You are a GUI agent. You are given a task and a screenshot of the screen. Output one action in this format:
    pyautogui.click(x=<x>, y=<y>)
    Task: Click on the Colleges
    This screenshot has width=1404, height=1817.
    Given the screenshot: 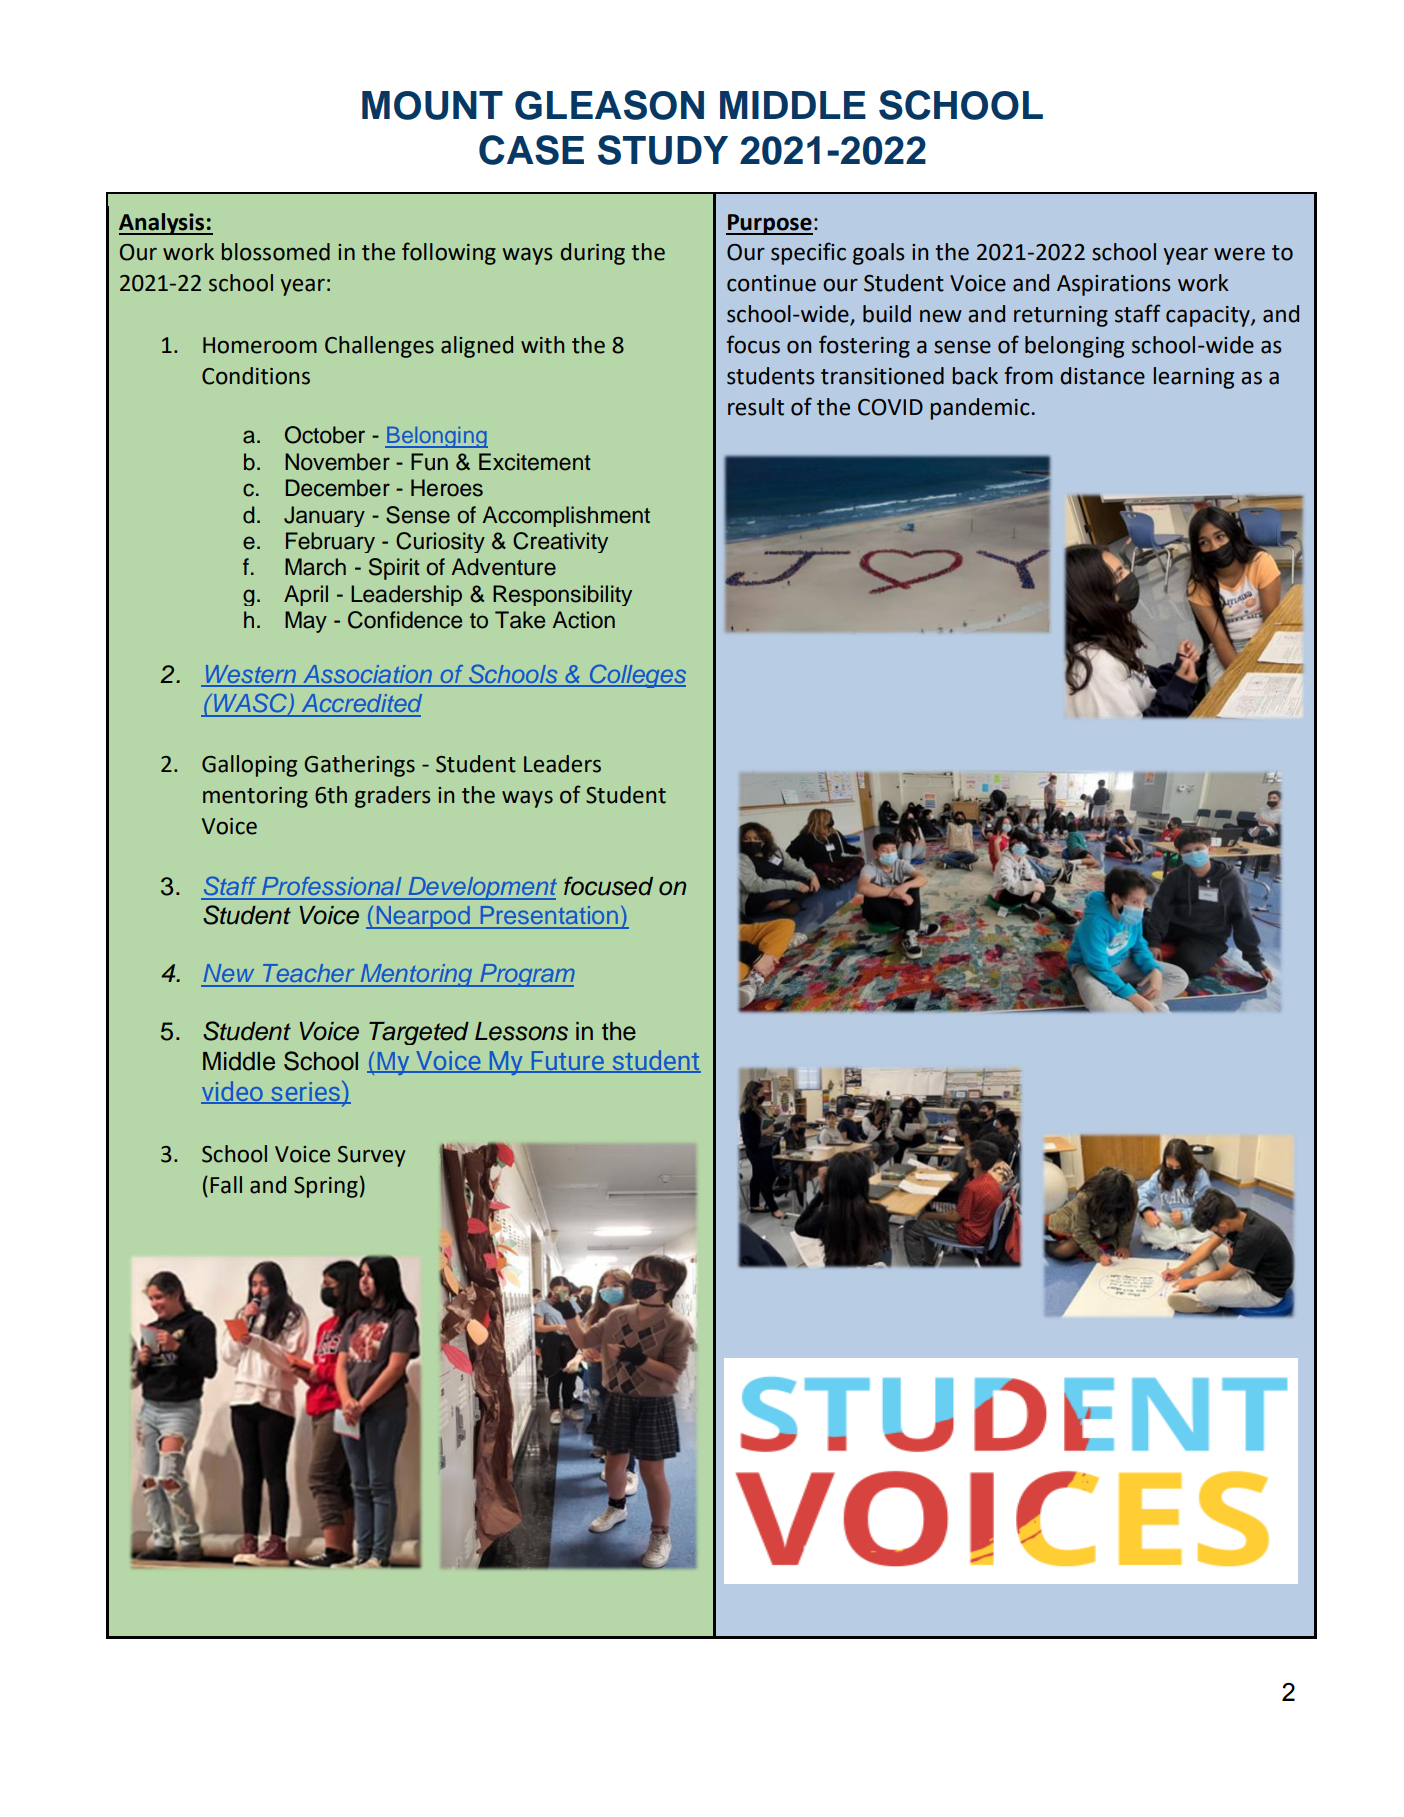 What is the action you would take?
    pyautogui.click(x=636, y=676)
